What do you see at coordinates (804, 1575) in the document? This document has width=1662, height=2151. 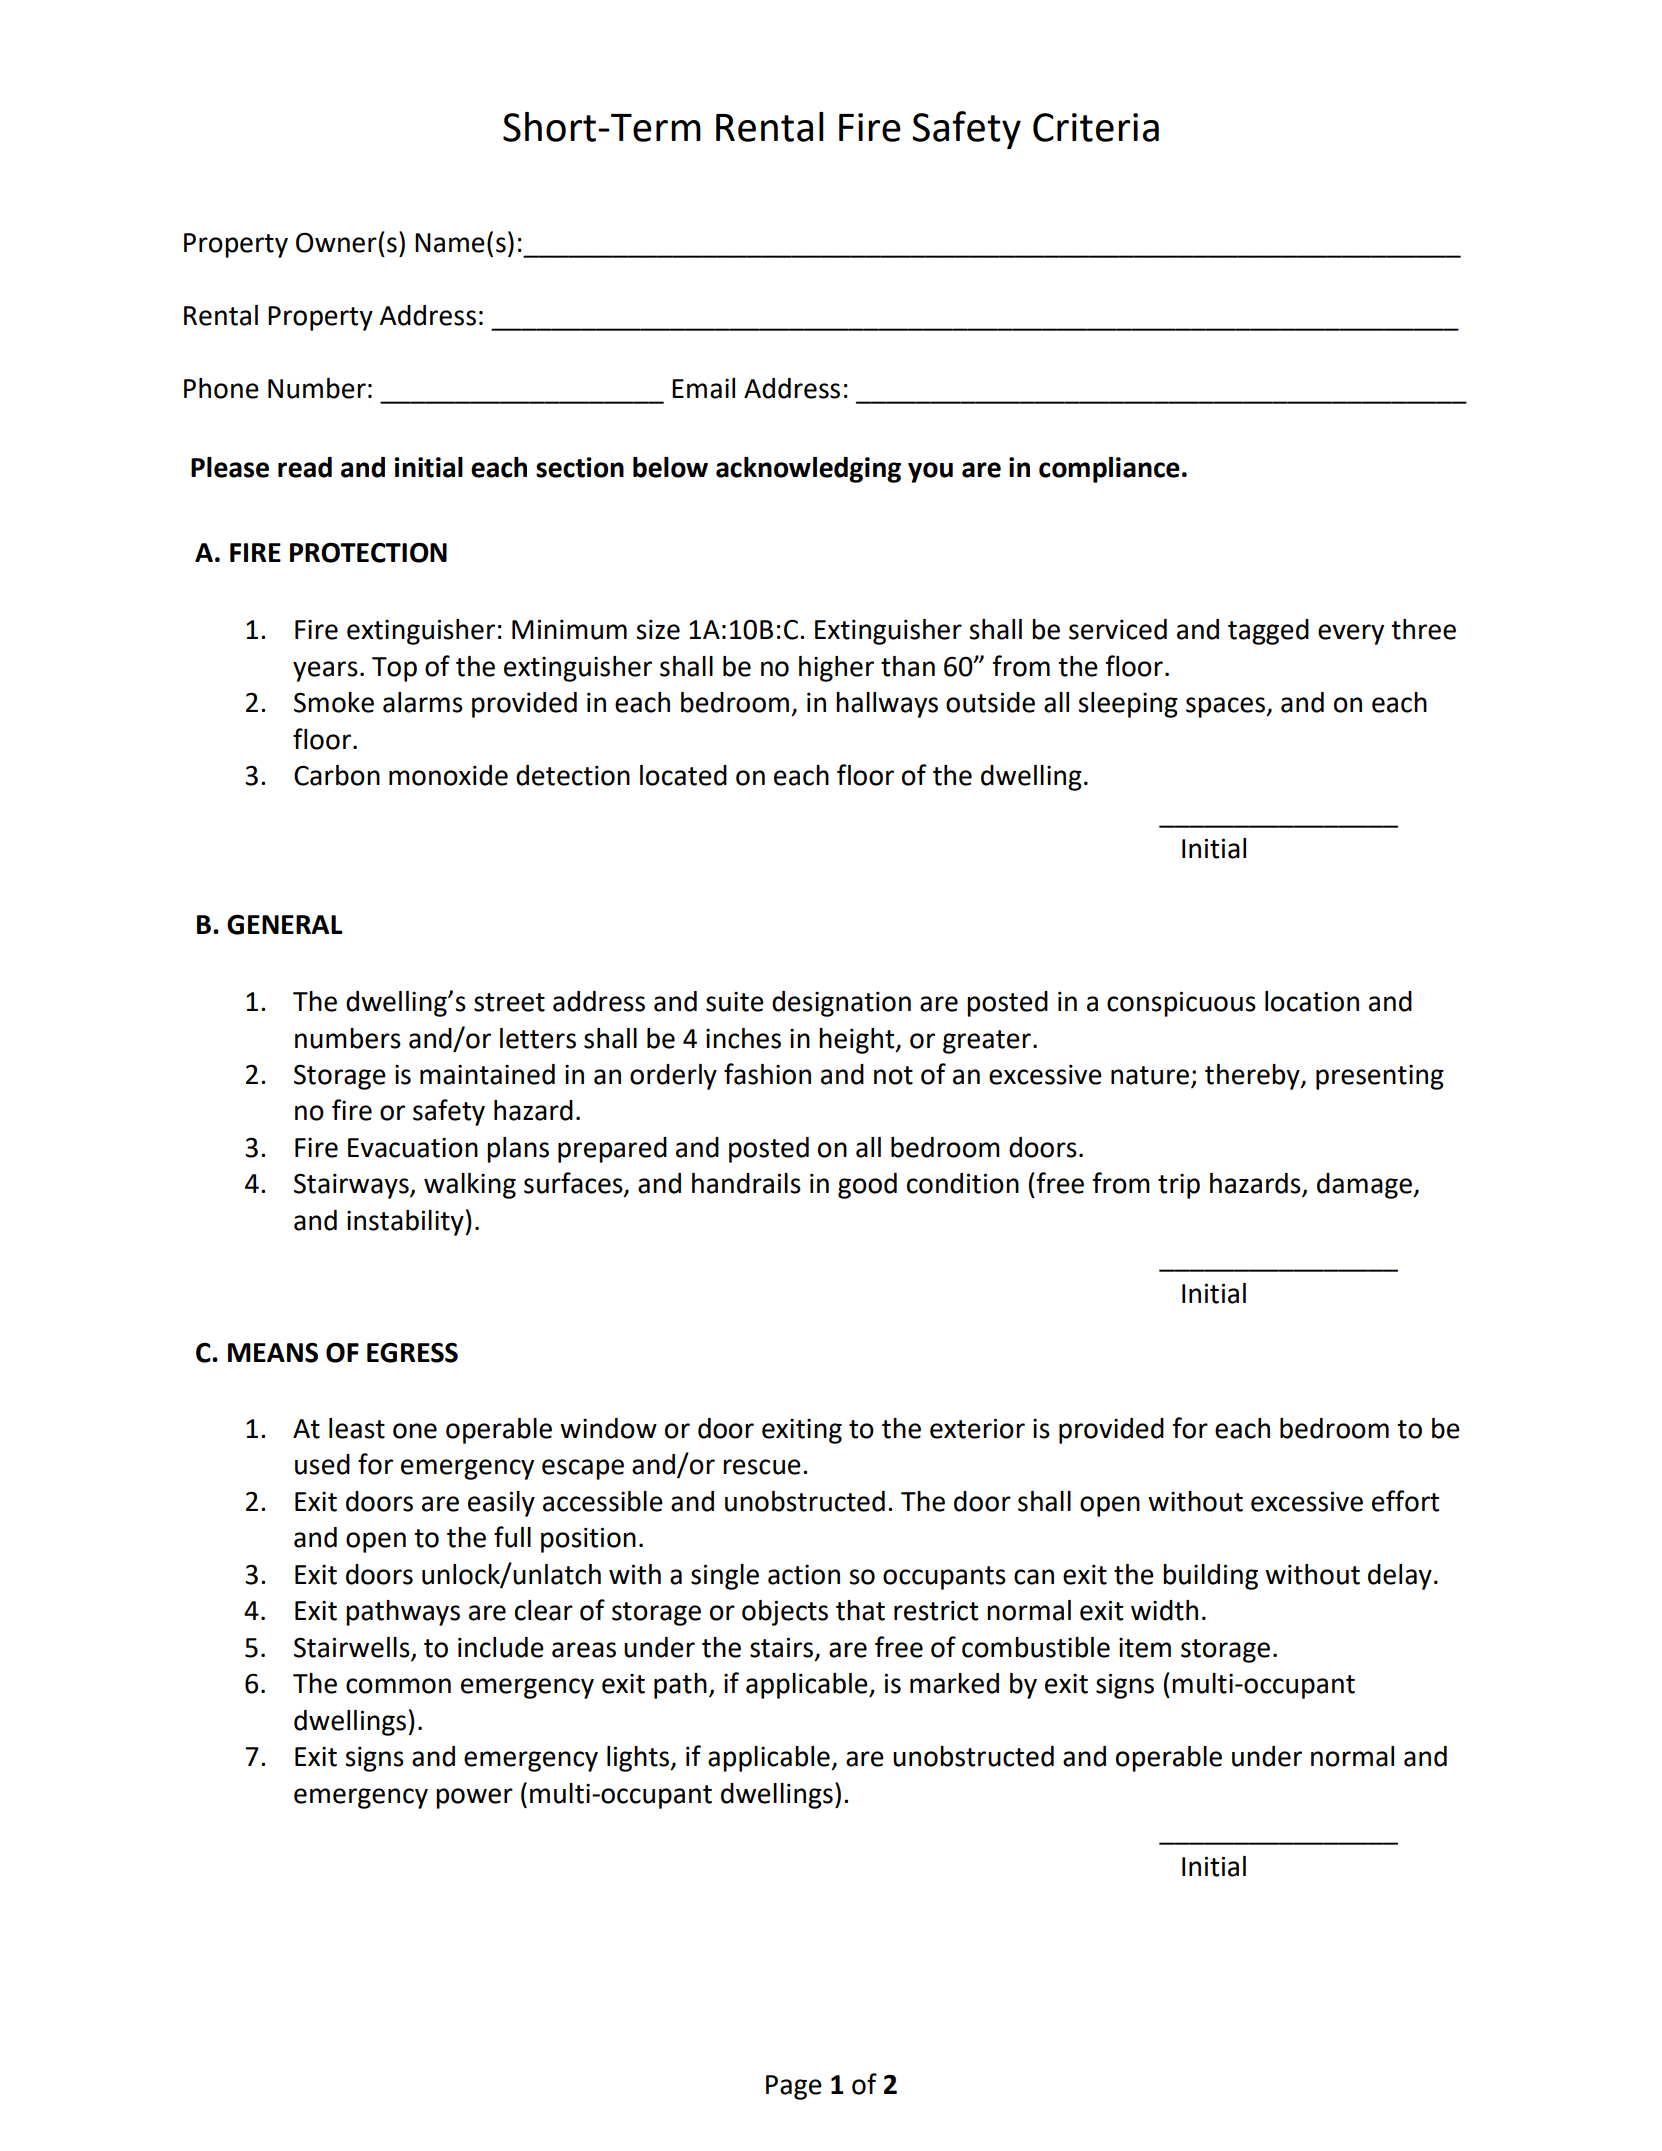 I see `action` at bounding box center [804, 1575].
